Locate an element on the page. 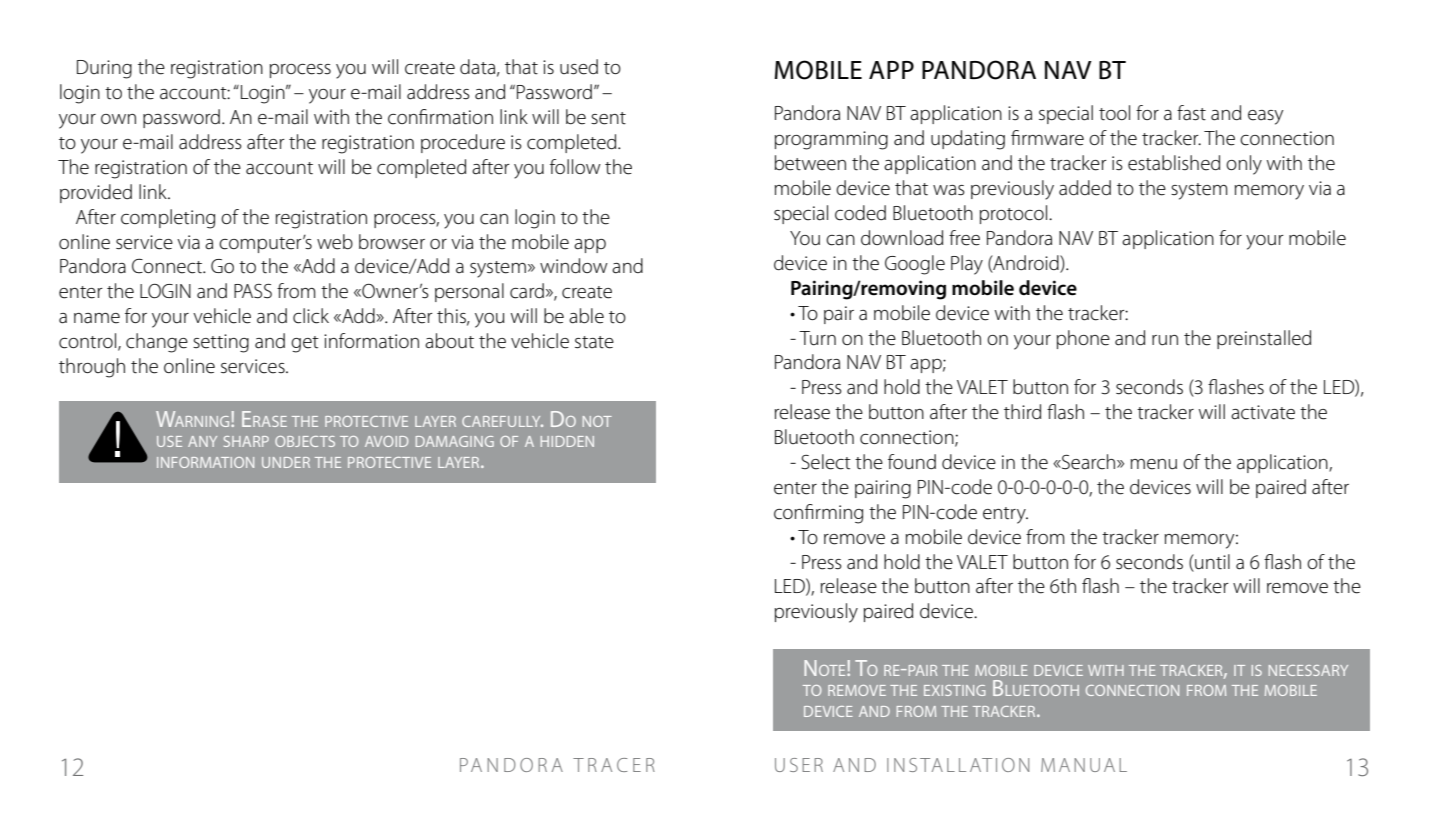 The width and height of the document is (1429, 840). fast is located at coordinates (1191, 113).
